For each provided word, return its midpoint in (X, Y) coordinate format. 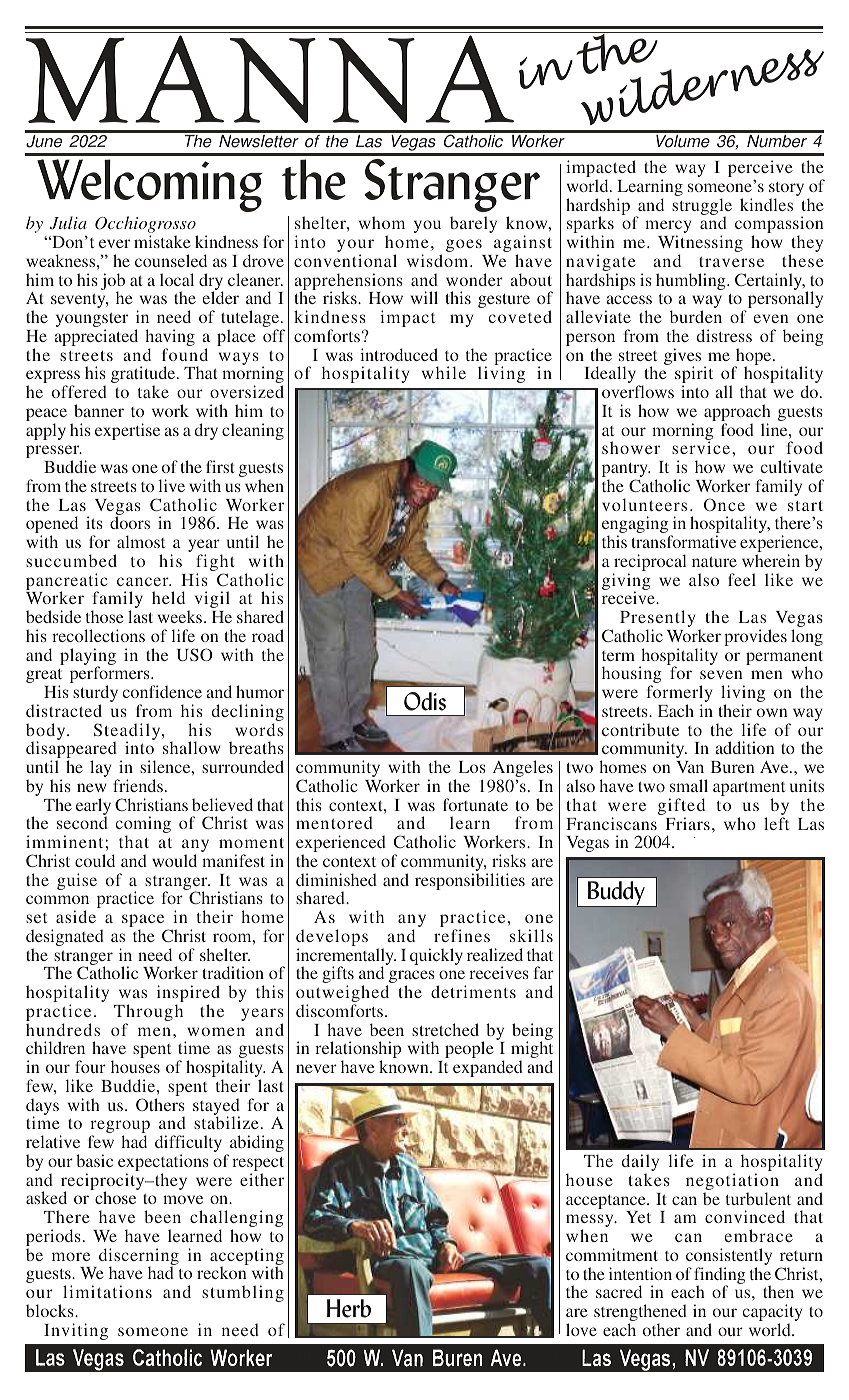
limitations (107, 1291)
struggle (702, 207)
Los (472, 767)
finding (720, 1277)
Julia (68, 223)
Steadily (128, 732)
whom (382, 222)
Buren (733, 767)
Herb (349, 1308)
